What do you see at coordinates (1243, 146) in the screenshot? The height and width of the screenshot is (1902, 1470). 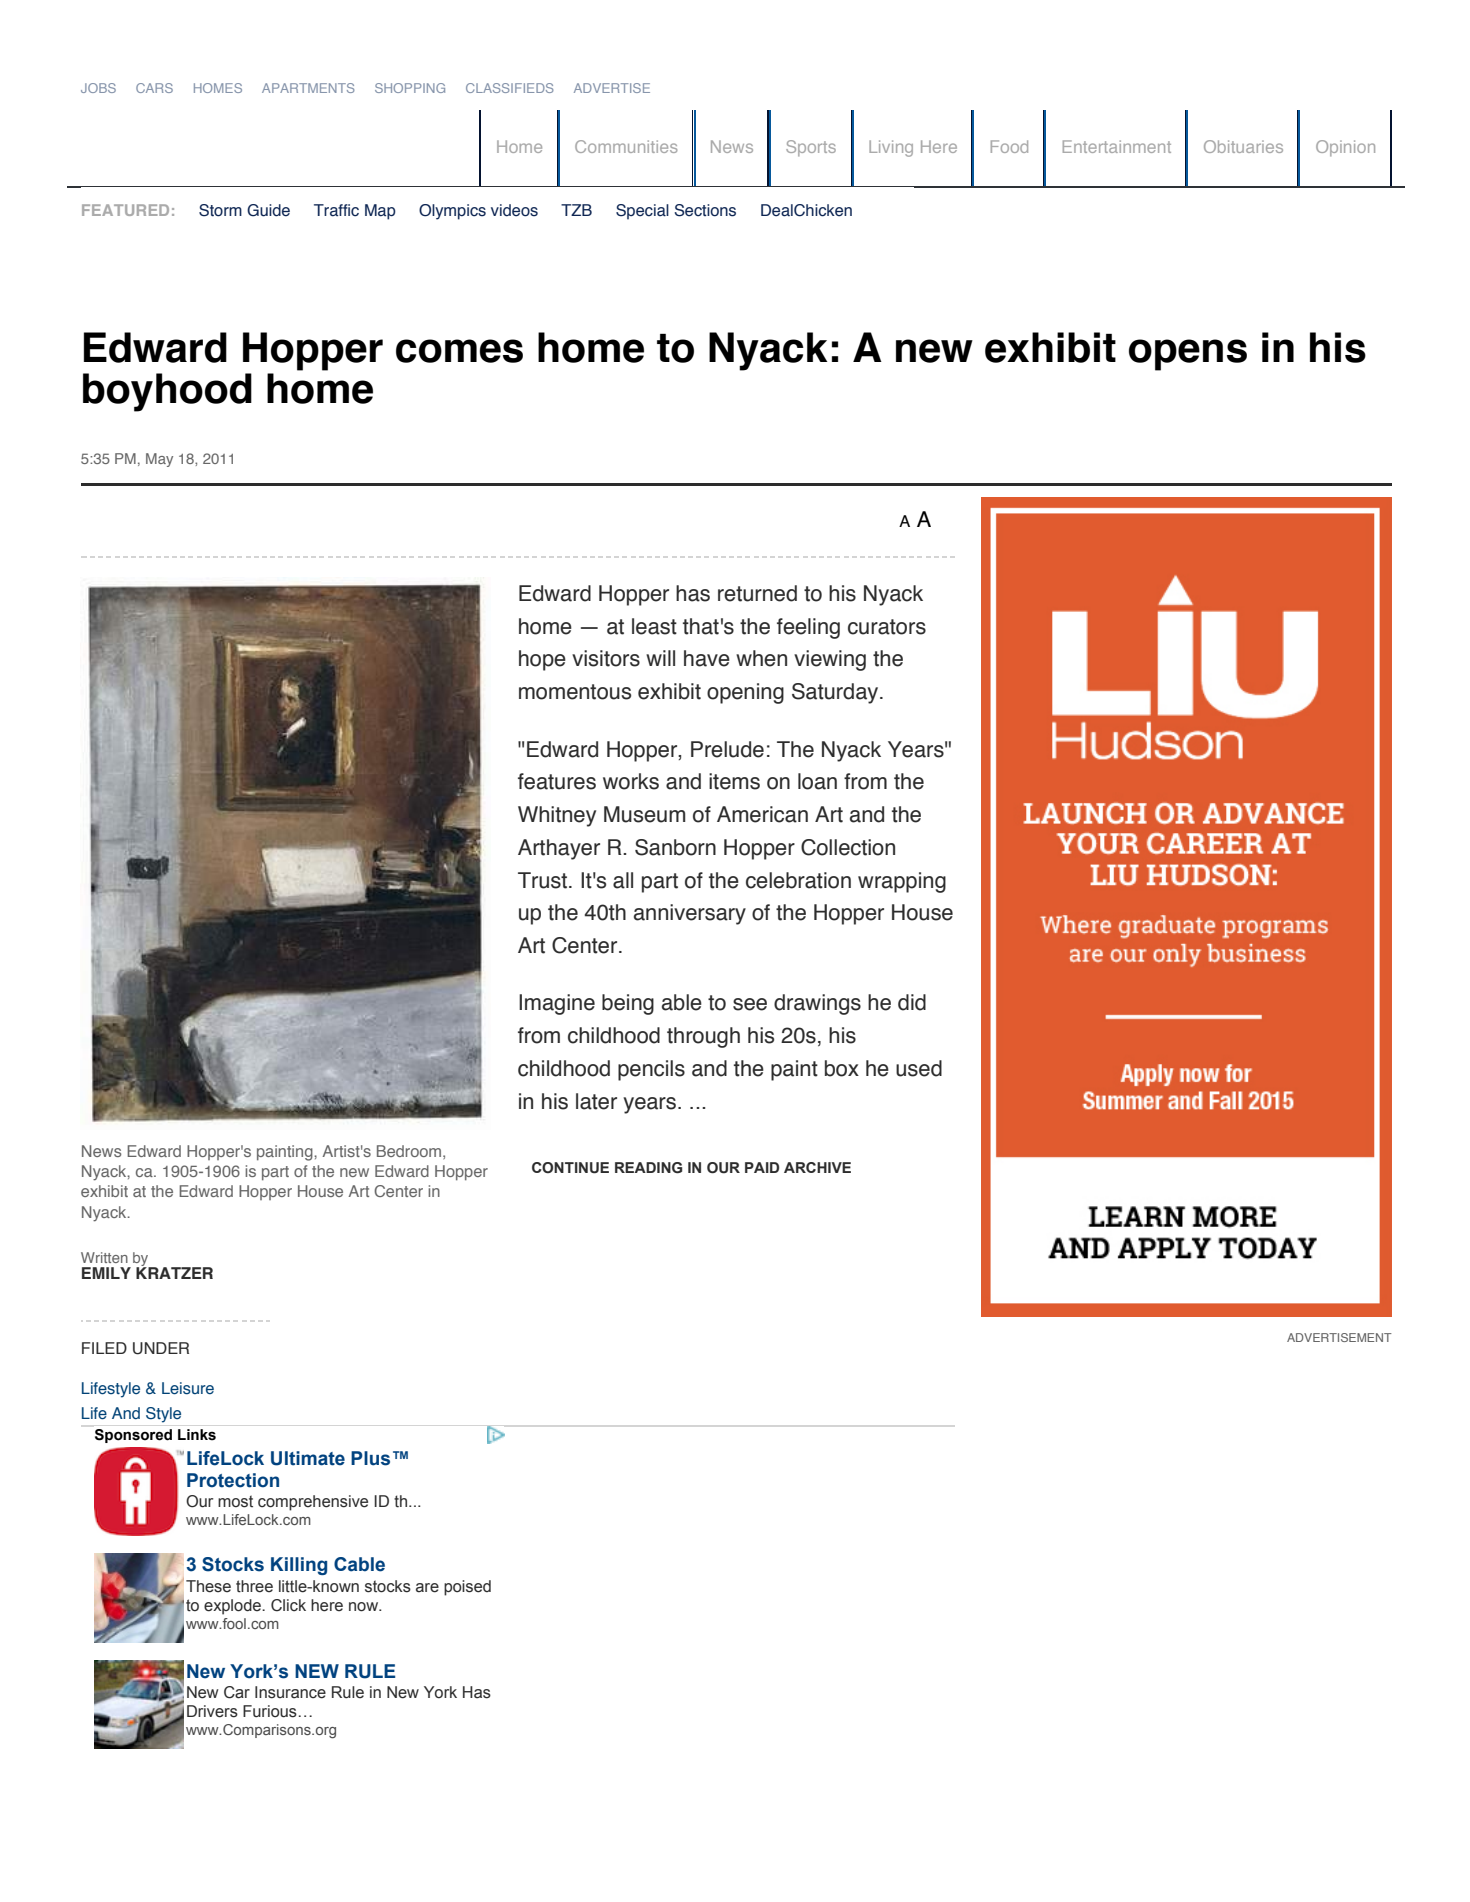 I see `Obituaries` at bounding box center [1243, 146].
